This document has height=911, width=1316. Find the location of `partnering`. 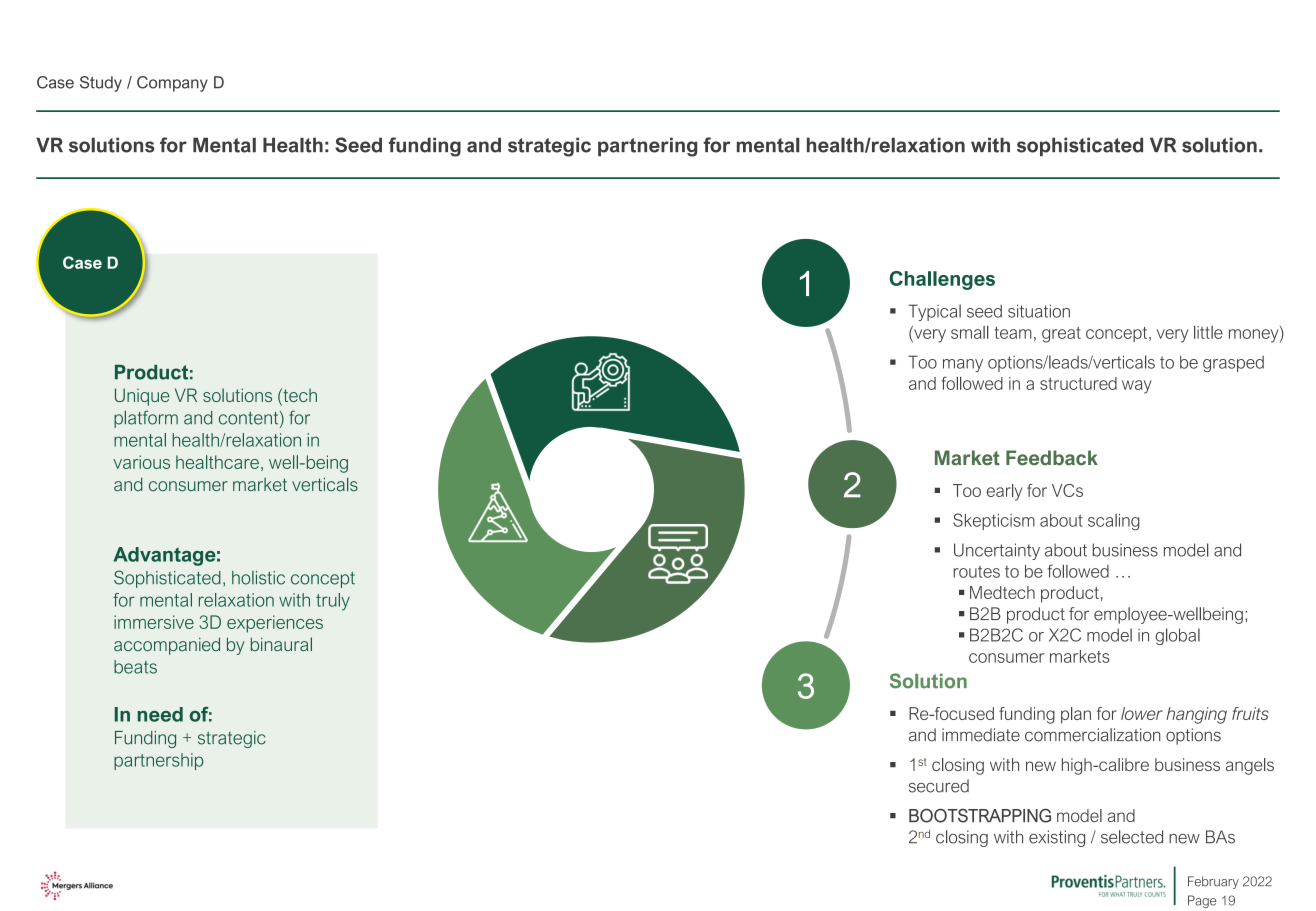

partnering is located at coordinates (647, 147).
